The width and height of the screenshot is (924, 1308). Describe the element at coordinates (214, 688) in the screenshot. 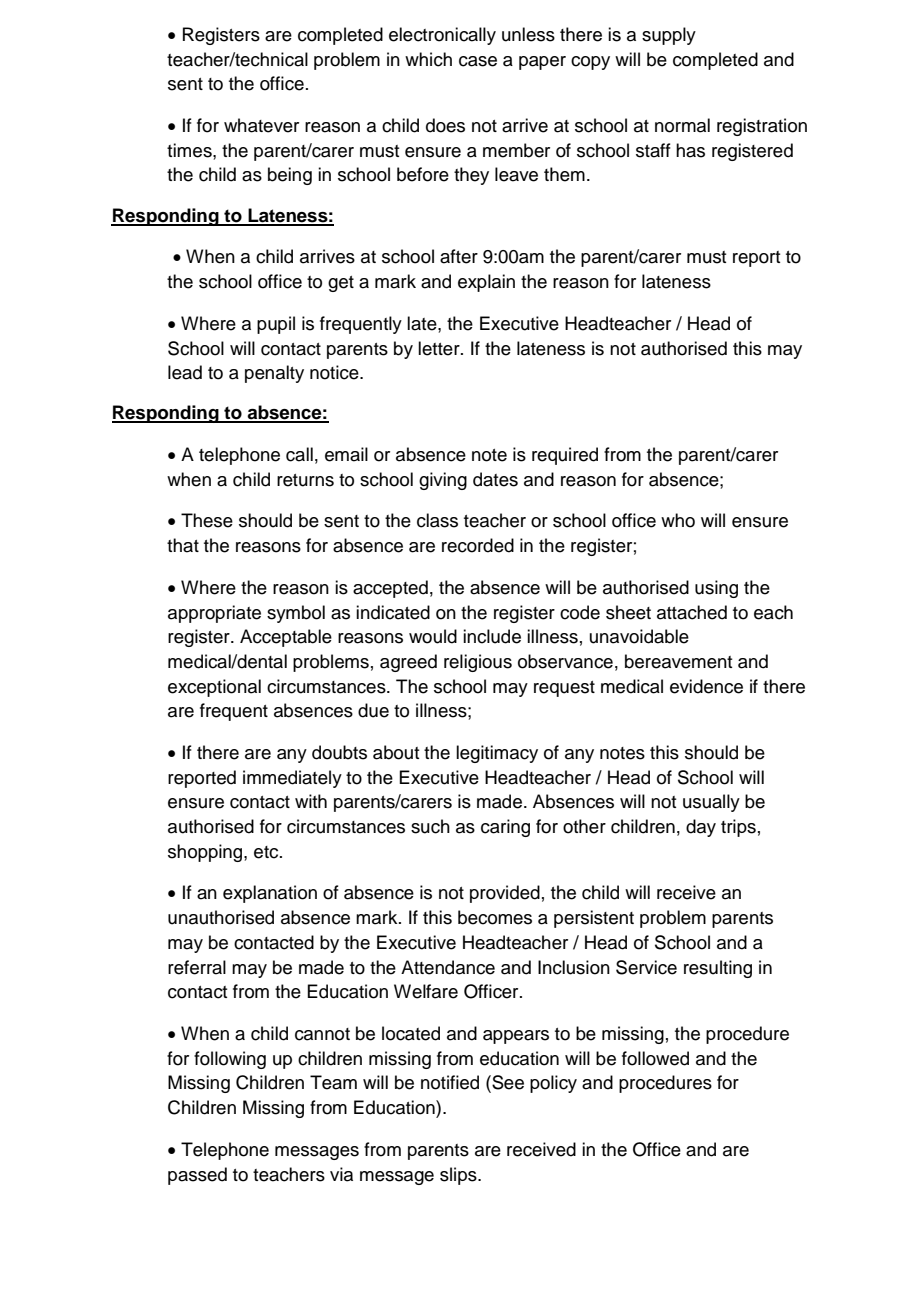

I see `exceptional` at that location.
